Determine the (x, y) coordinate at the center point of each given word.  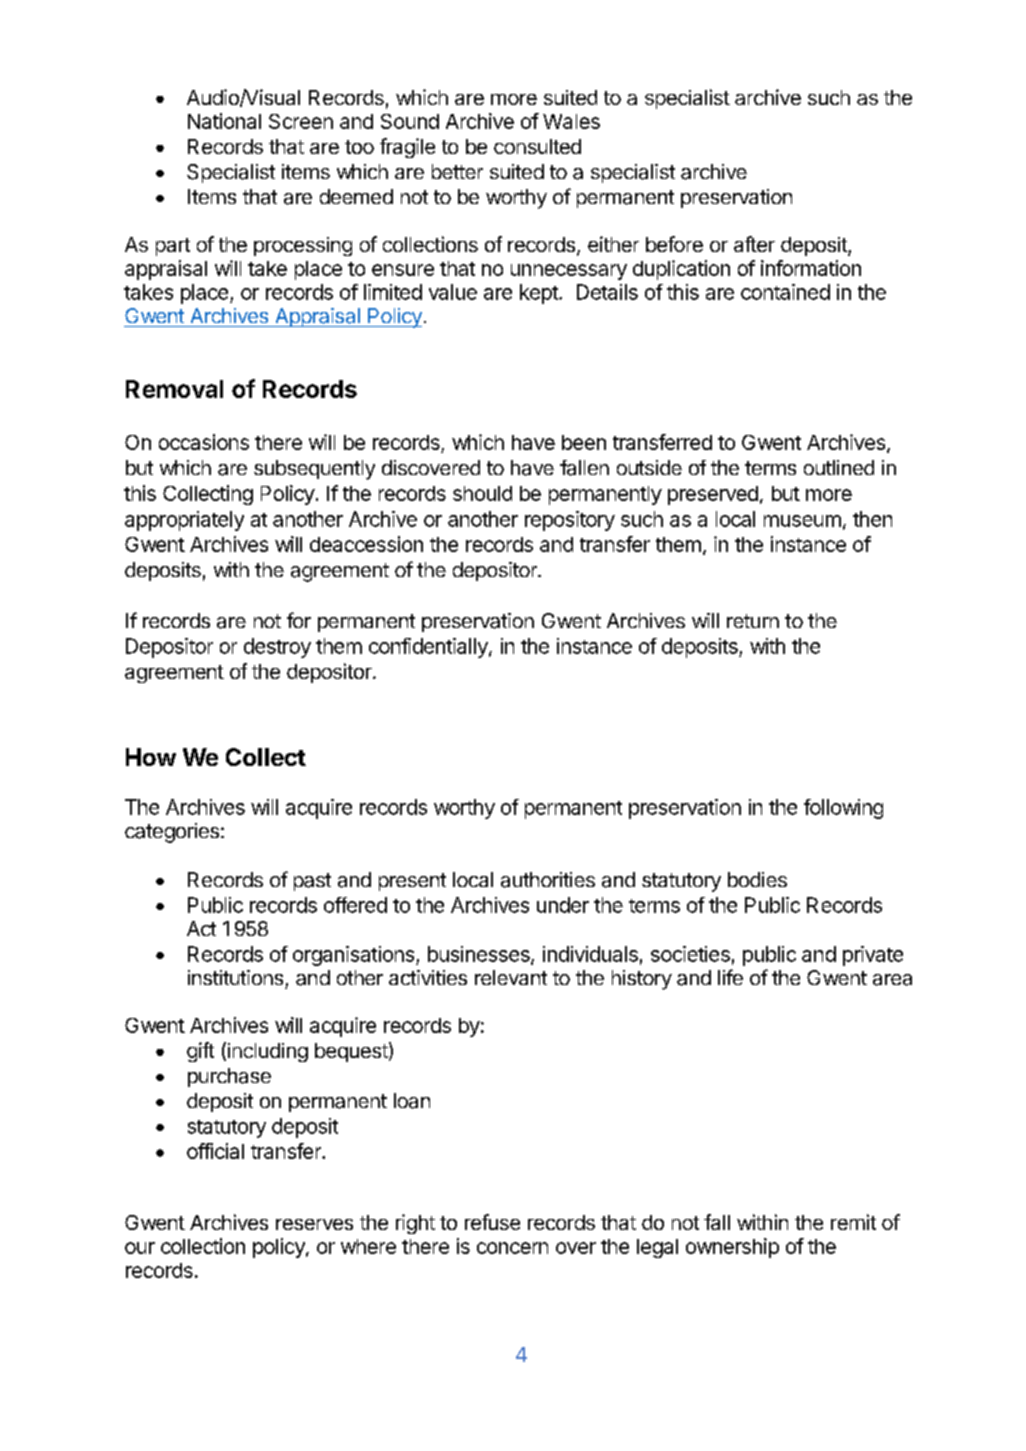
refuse (492, 1222)
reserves (314, 1224)
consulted (537, 146)
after (754, 244)
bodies (757, 879)
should (482, 493)
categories (172, 833)
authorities (548, 880)
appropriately (184, 521)
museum (802, 521)
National (224, 121)
